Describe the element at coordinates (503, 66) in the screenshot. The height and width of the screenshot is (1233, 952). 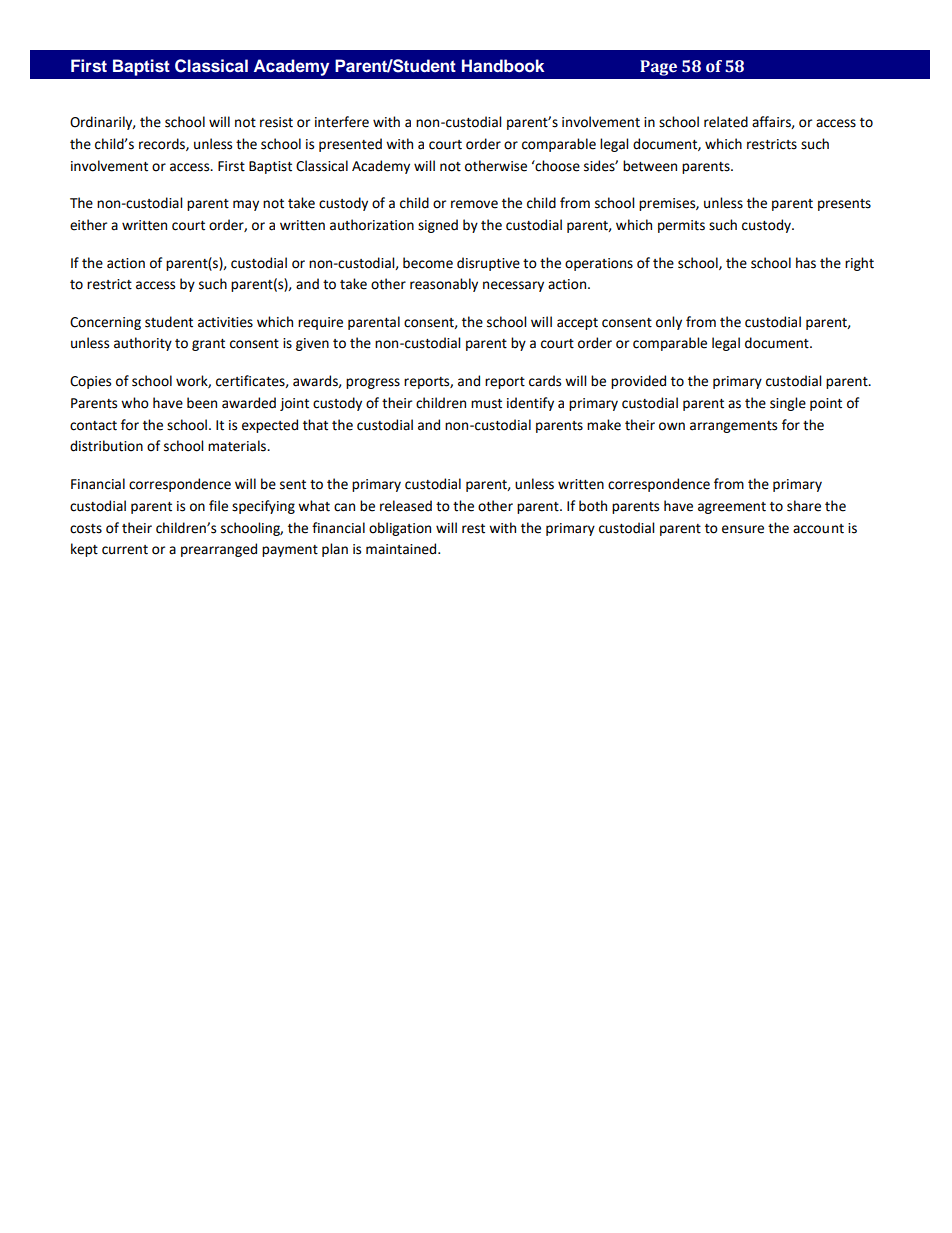
I see `Handbook` at that location.
